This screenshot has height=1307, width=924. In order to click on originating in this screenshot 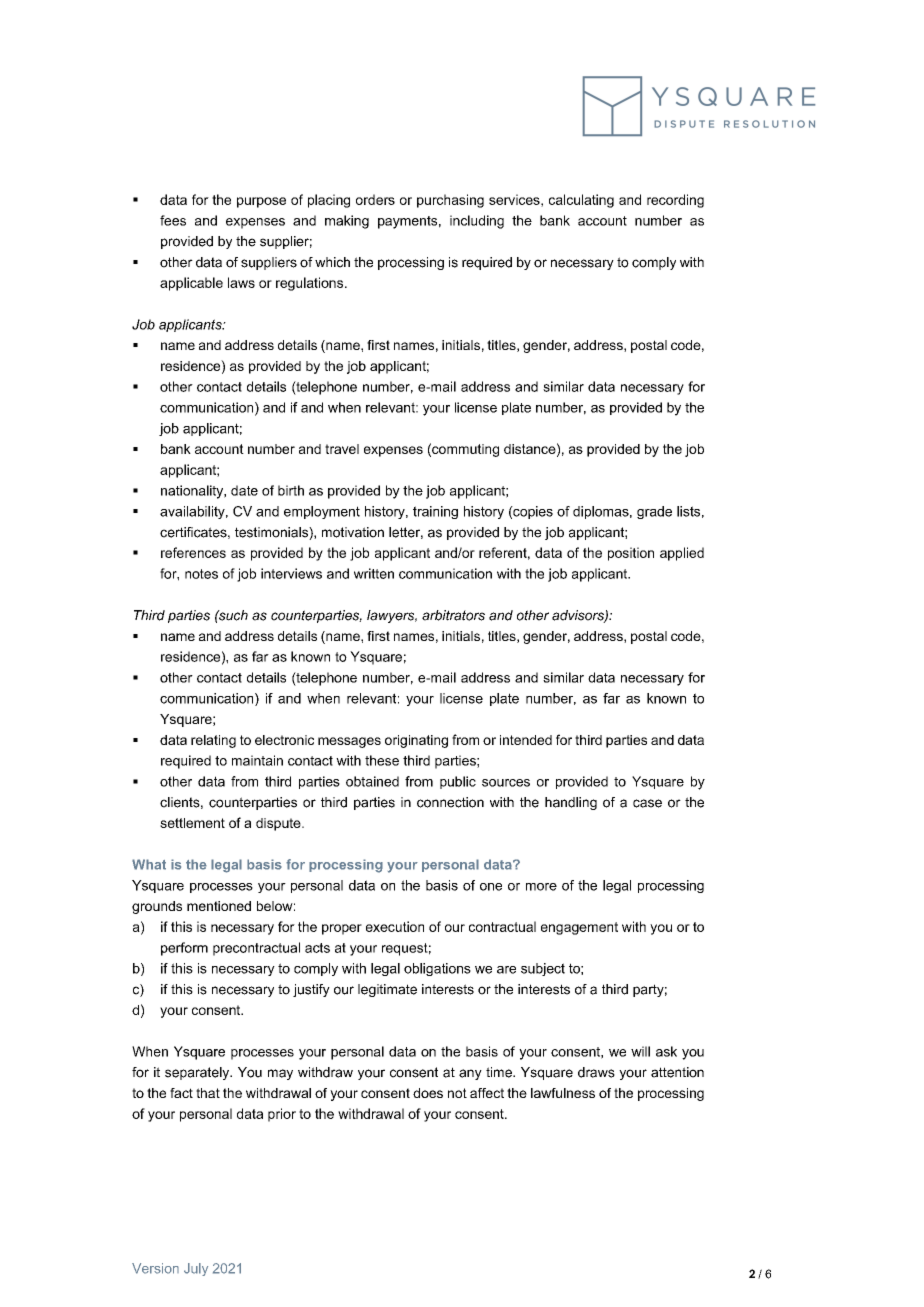, I will do `click(416, 741)`.
